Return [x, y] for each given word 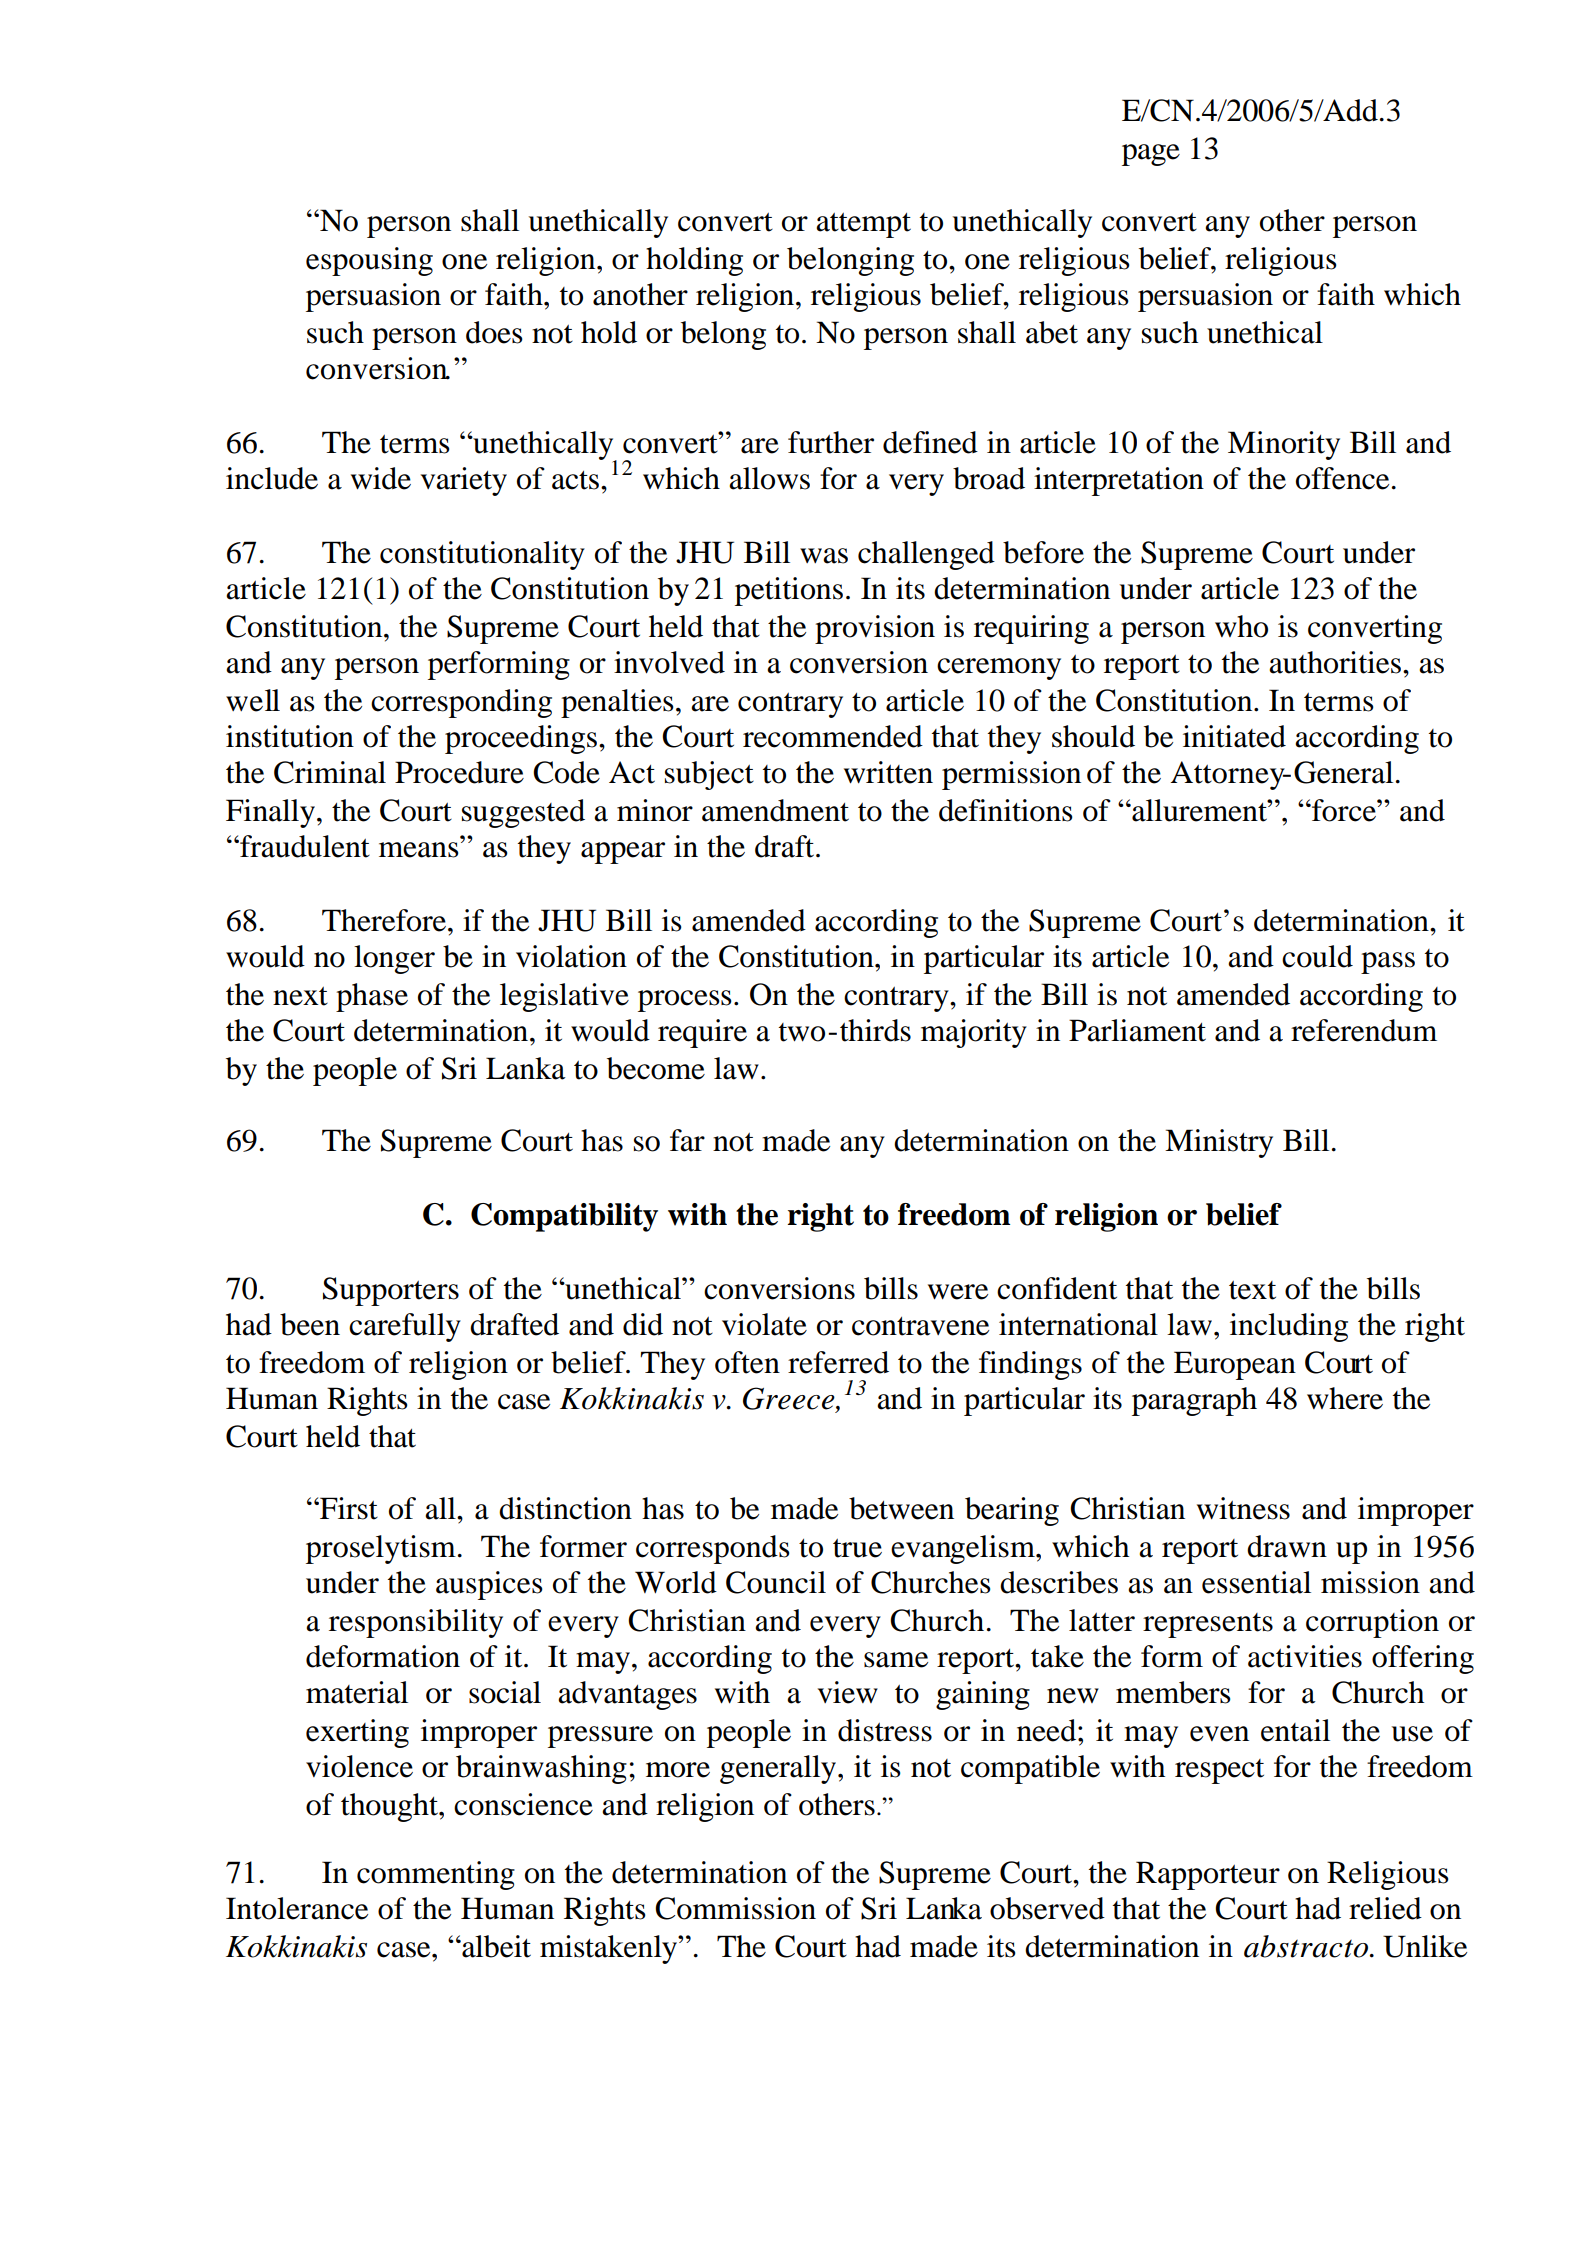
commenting [436, 1875]
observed [1047, 1908]
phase [372, 997]
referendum [1364, 1030]
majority [974, 1033]
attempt [863, 225]
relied [1385, 1908]
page [1151, 155]
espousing [369, 261]
